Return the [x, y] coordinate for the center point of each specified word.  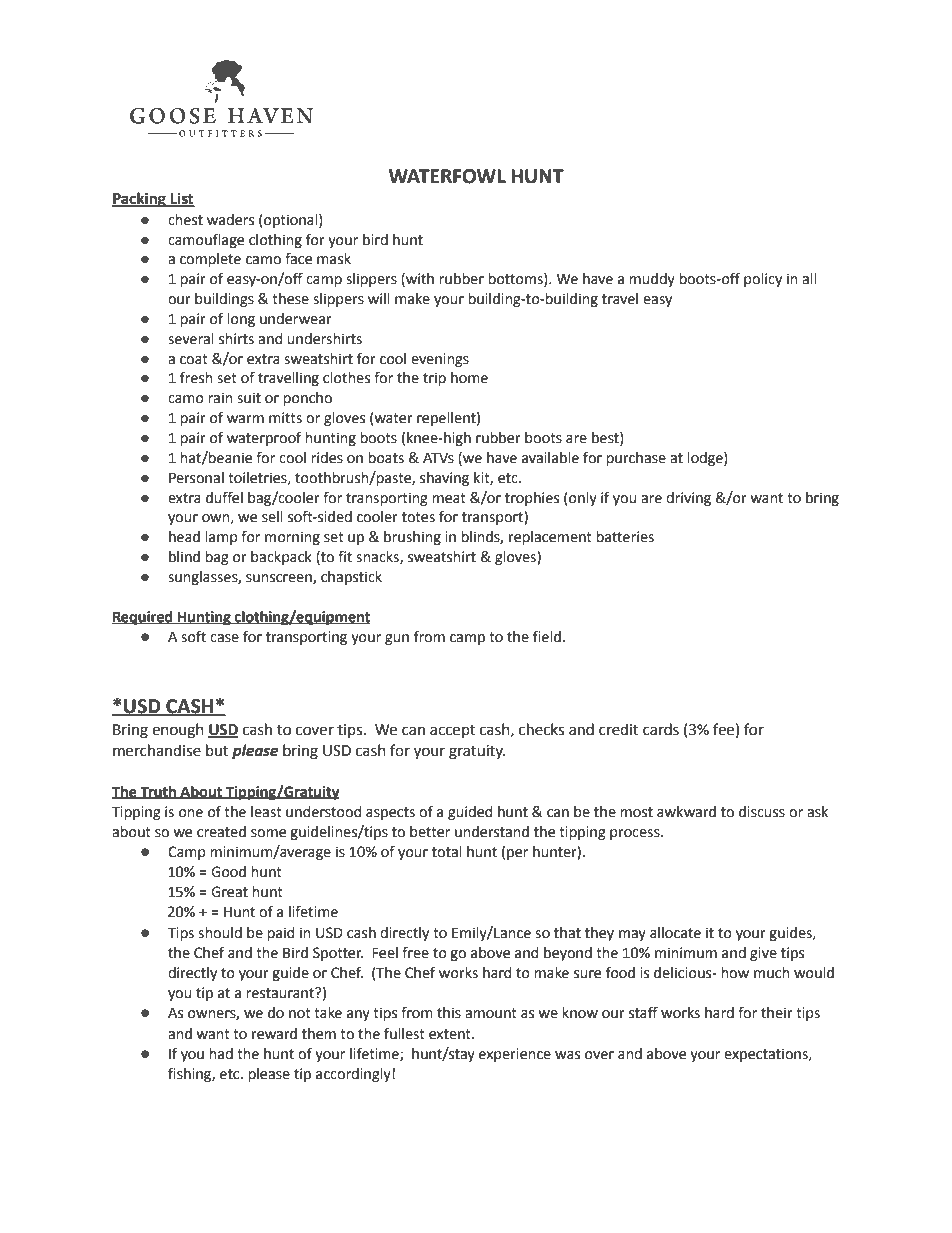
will [379, 298]
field [547, 636]
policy [763, 280]
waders [230, 220]
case [224, 638]
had [221, 1054]
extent [451, 1034]
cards [661, 729]
